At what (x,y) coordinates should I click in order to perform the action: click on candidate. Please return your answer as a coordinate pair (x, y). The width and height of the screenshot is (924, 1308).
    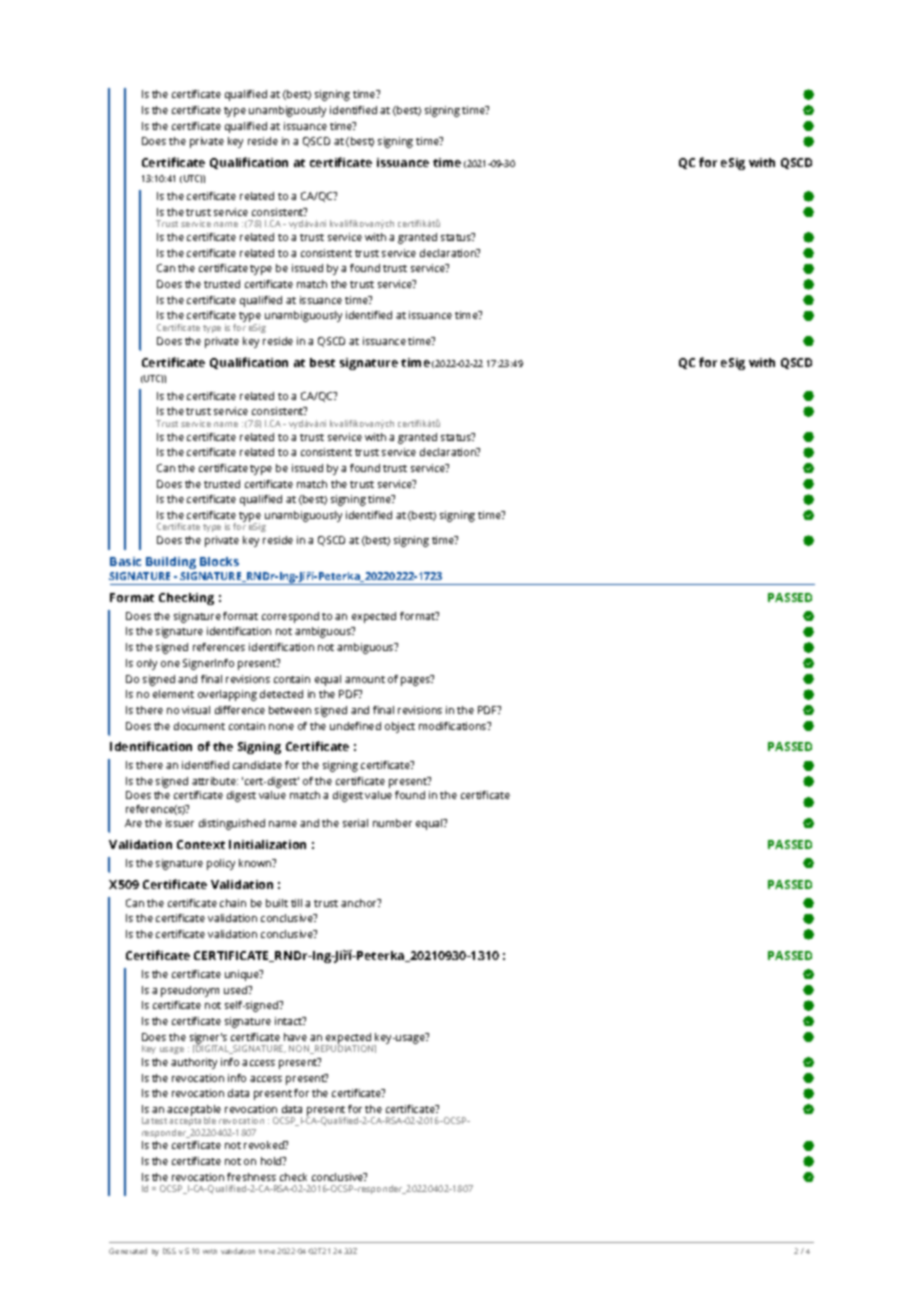
    Looking at the image, I should click on (257, 765).
